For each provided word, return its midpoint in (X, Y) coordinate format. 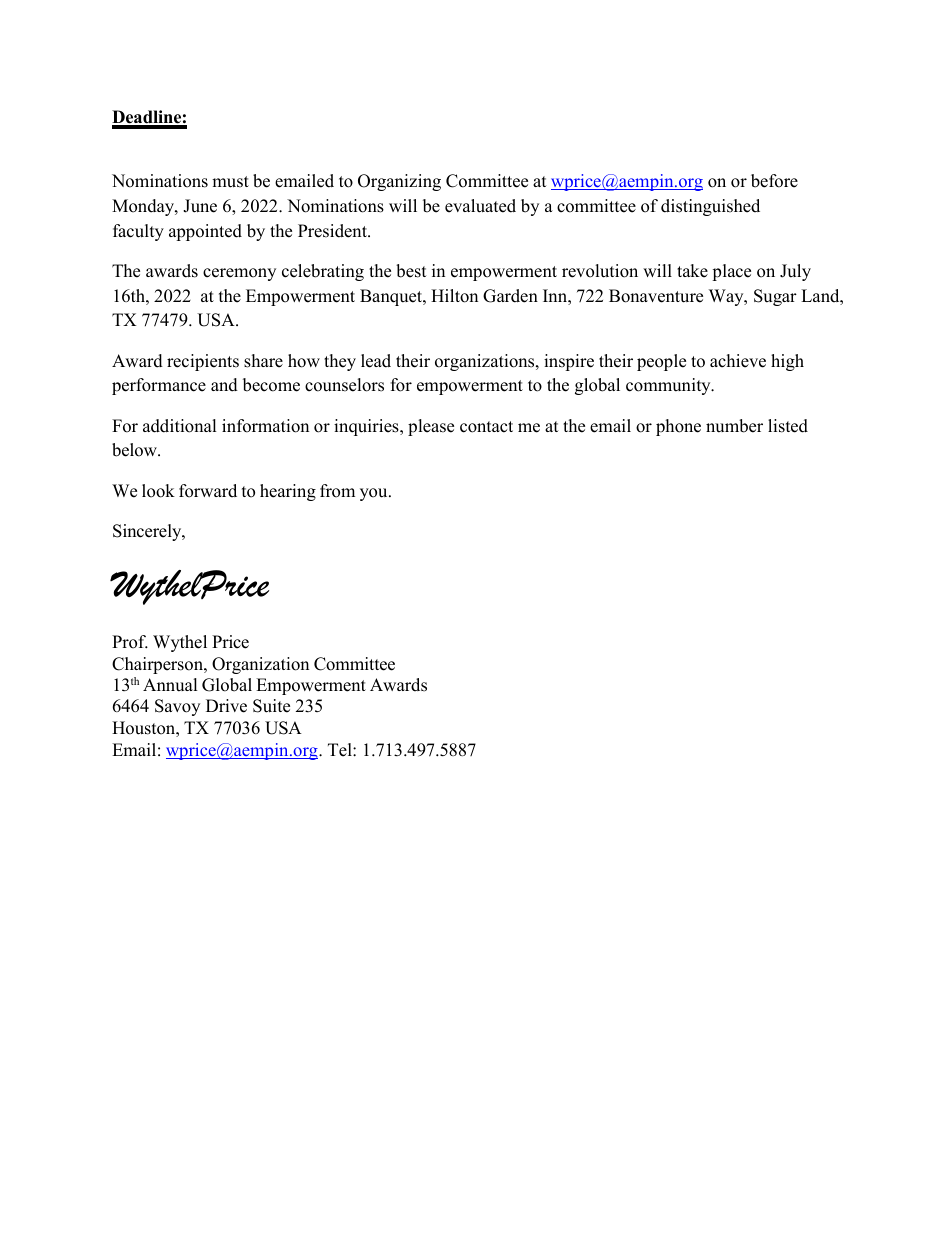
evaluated (480, 206)
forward (208, 491)
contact (486, 427)
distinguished (710, 207)
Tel (341, 750)
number (734, 426)
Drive (226, 706)
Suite (271, 706)
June (200, 206)
